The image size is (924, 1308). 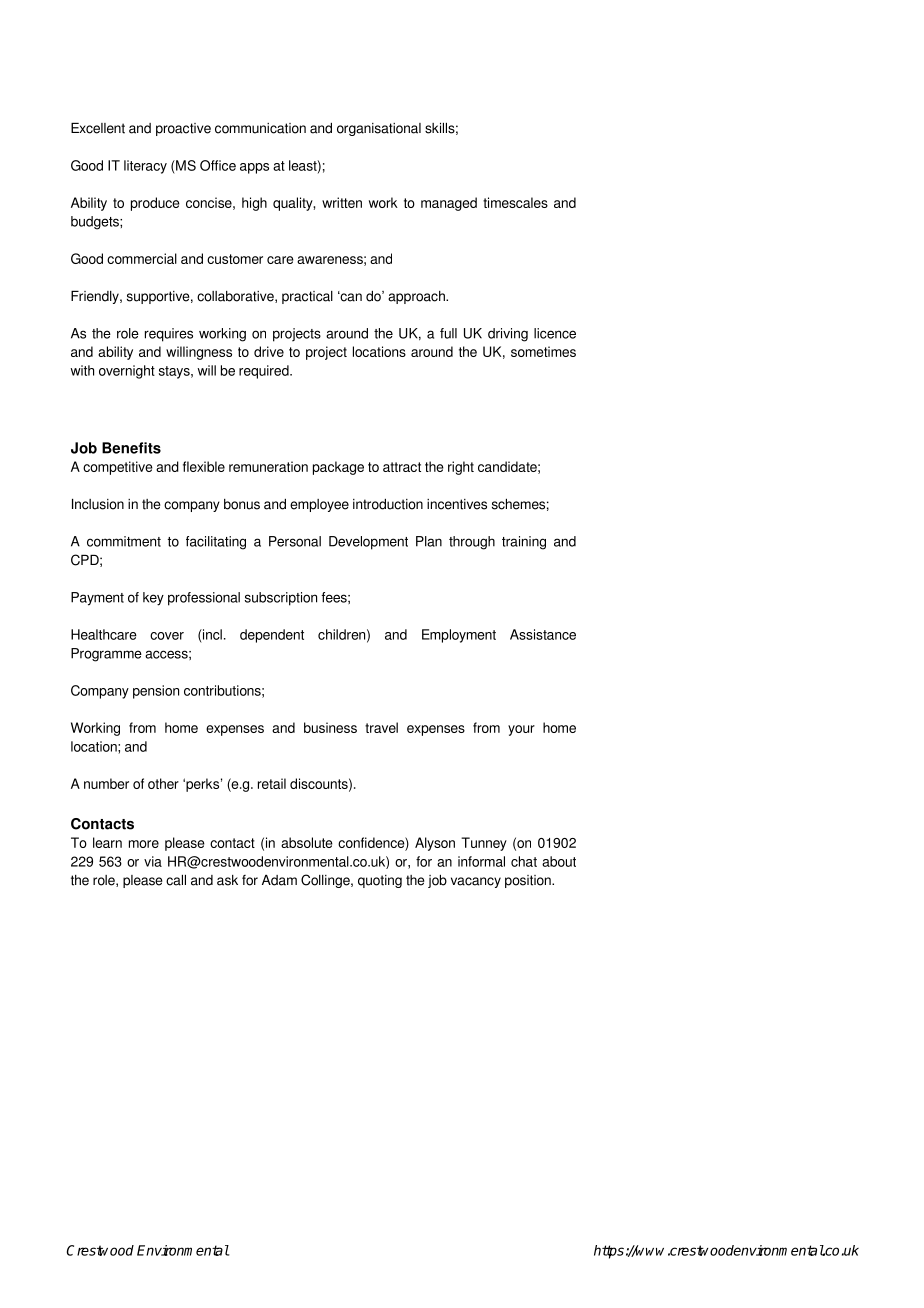 What do you see at coordinates (319, 505) in the image?
I see `employee` at bounding box center [319, 505].
